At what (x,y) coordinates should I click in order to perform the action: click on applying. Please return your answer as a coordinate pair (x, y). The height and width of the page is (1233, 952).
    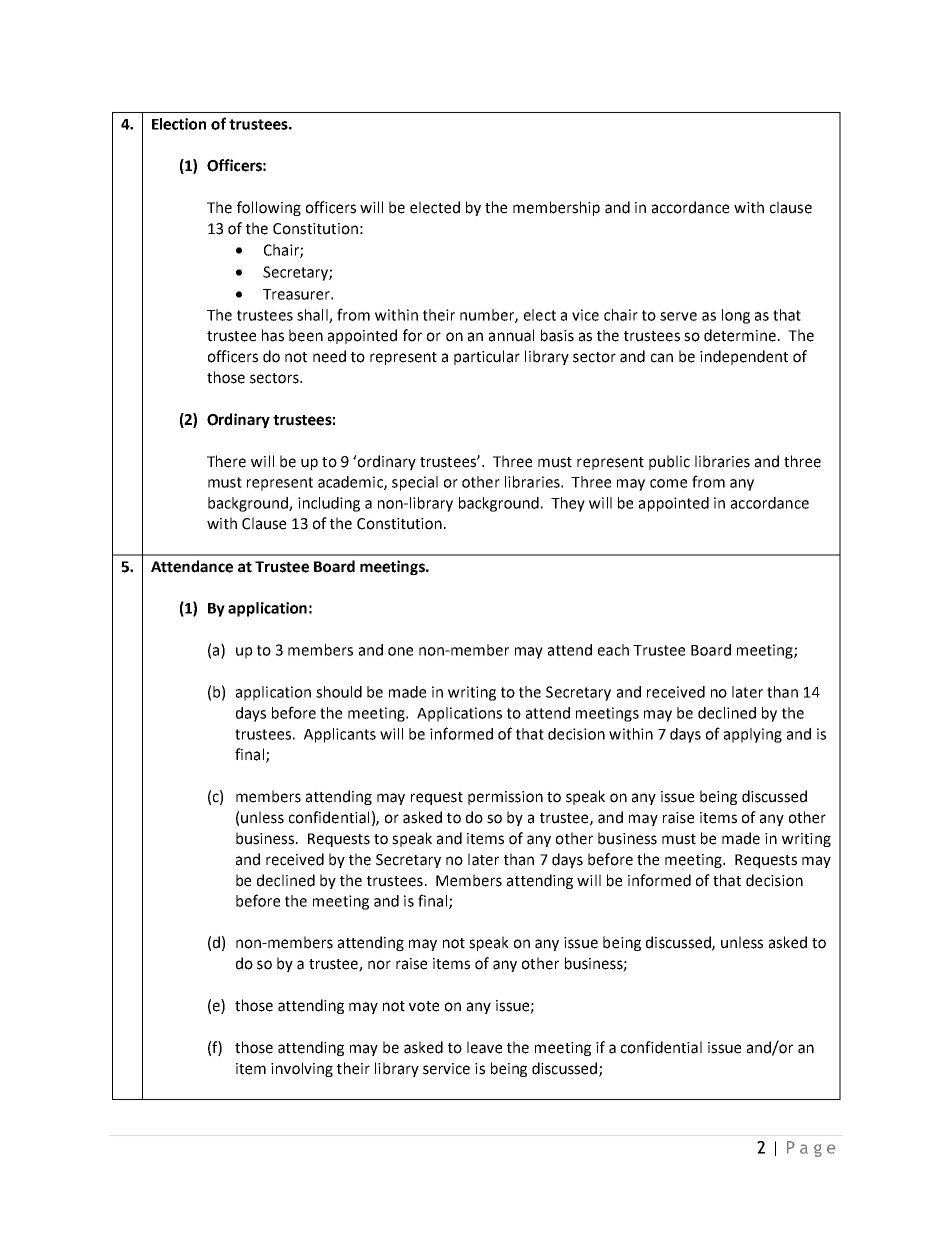
    Looking at the image, I should click on (753, 735).
